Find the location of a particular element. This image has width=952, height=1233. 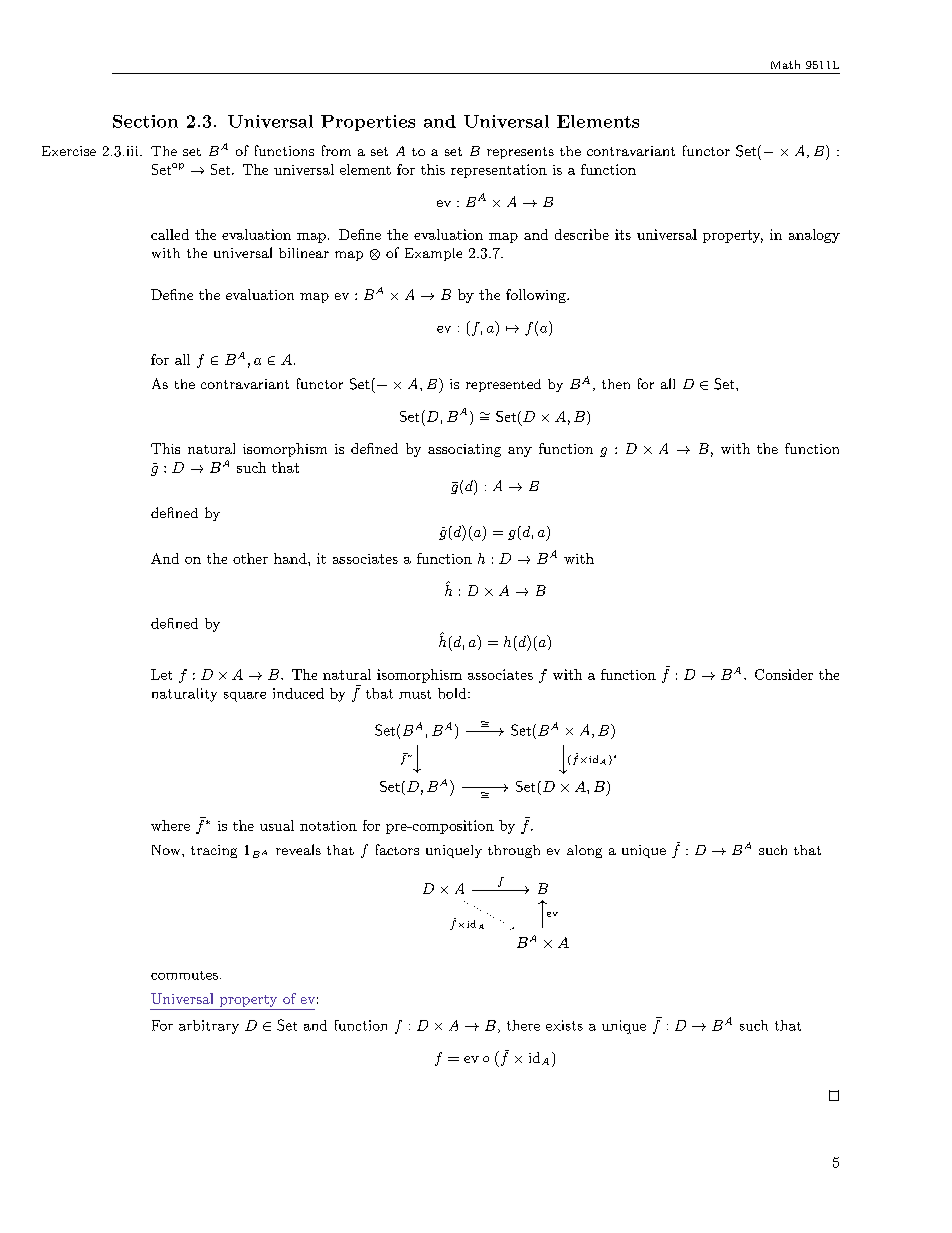

Example is located at coordinates (433, 254).
